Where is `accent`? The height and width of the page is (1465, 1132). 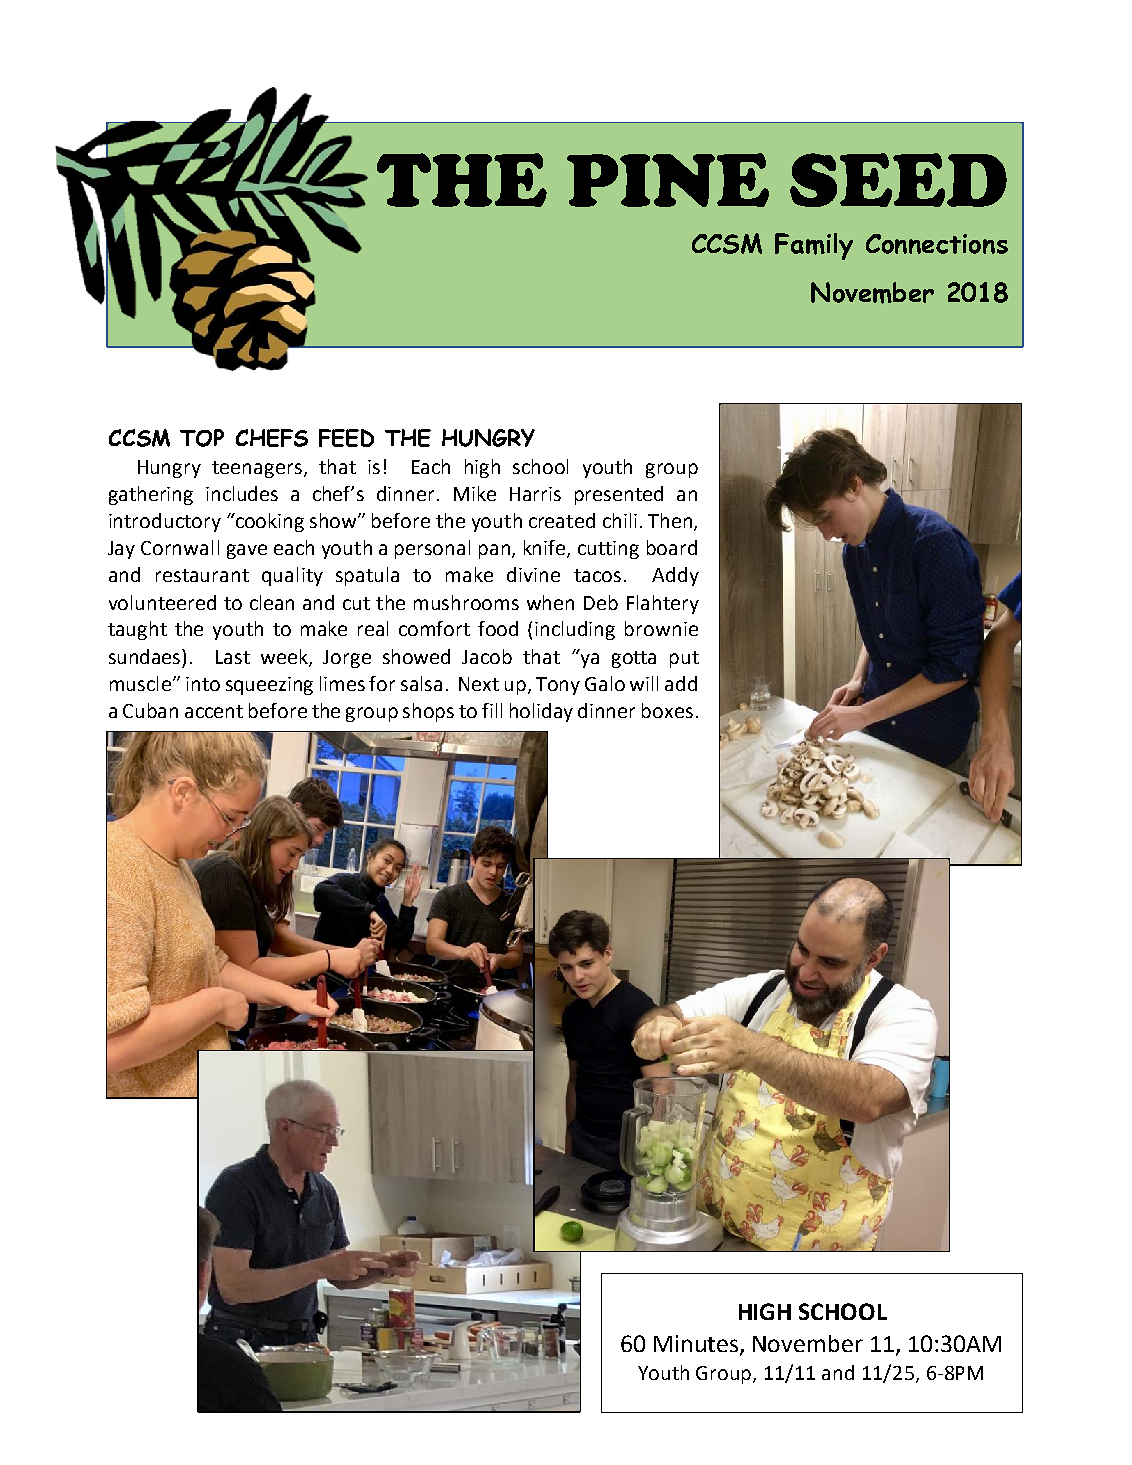 accent is located at coordinates (214, 711).
